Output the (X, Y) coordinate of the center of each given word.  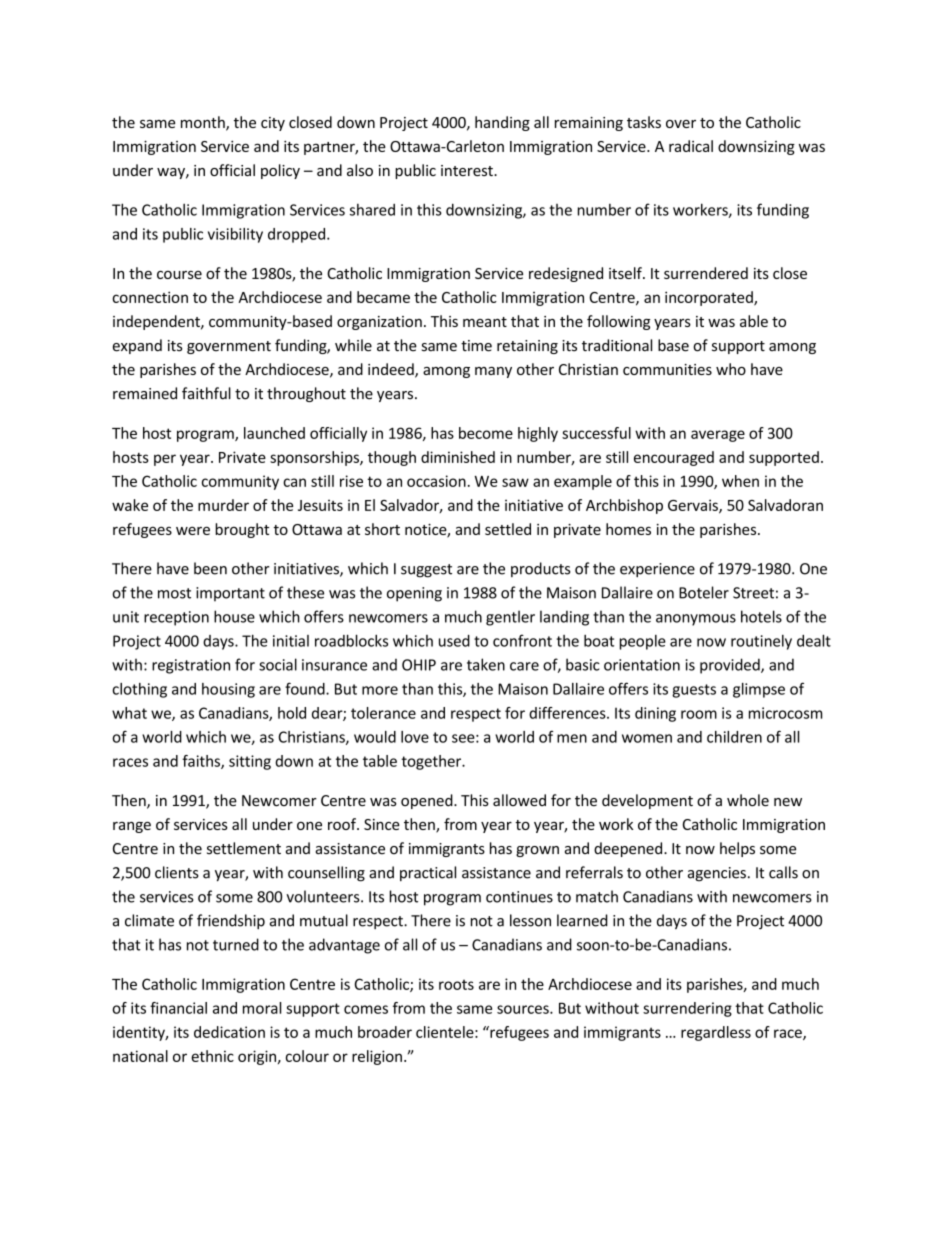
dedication (229, 1032)
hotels (761, 616)
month (204, 123)
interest (468, 170)
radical (691, 146)
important (230, 594)
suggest (426, 571)
